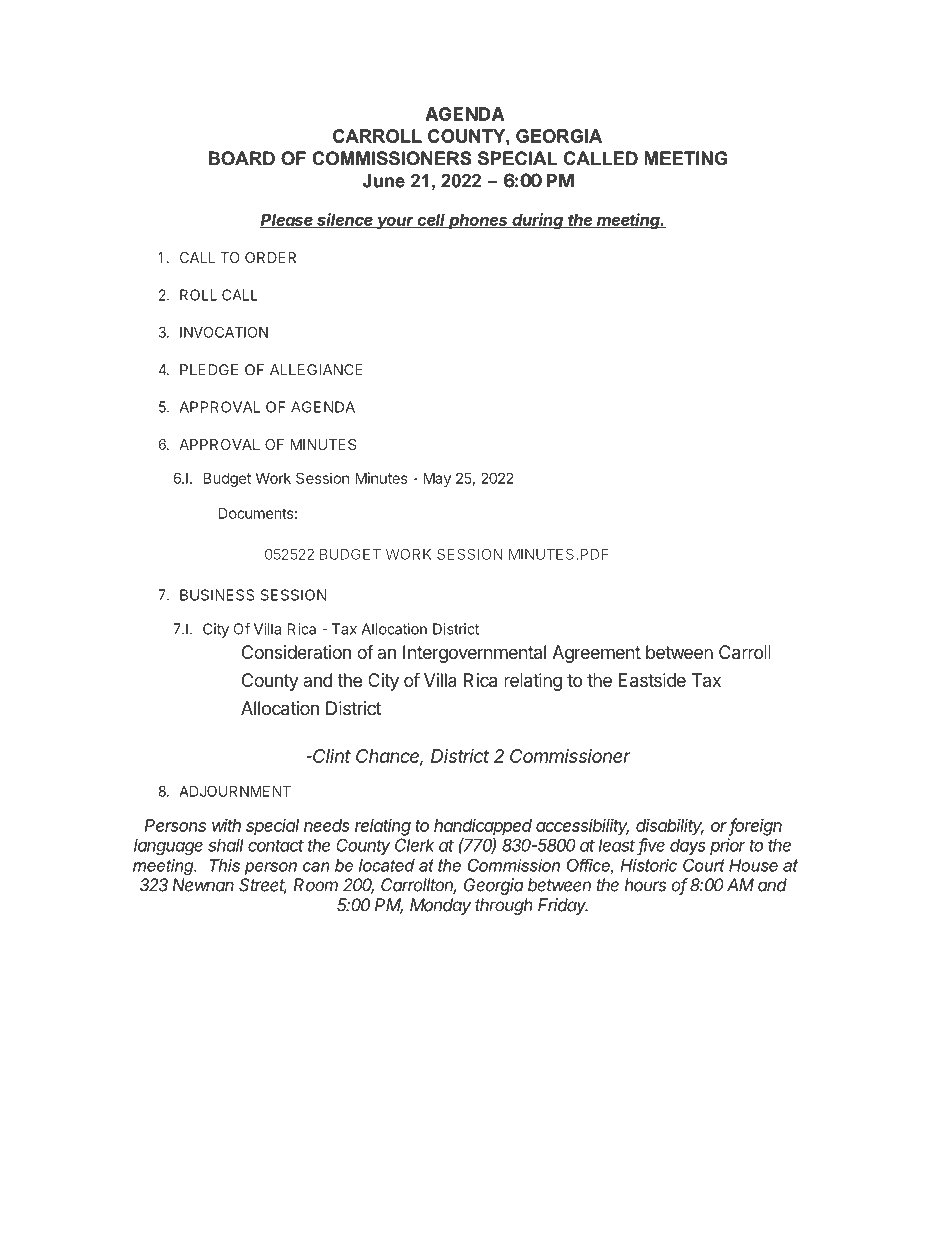  I want to click on during, so click(538, 221).
